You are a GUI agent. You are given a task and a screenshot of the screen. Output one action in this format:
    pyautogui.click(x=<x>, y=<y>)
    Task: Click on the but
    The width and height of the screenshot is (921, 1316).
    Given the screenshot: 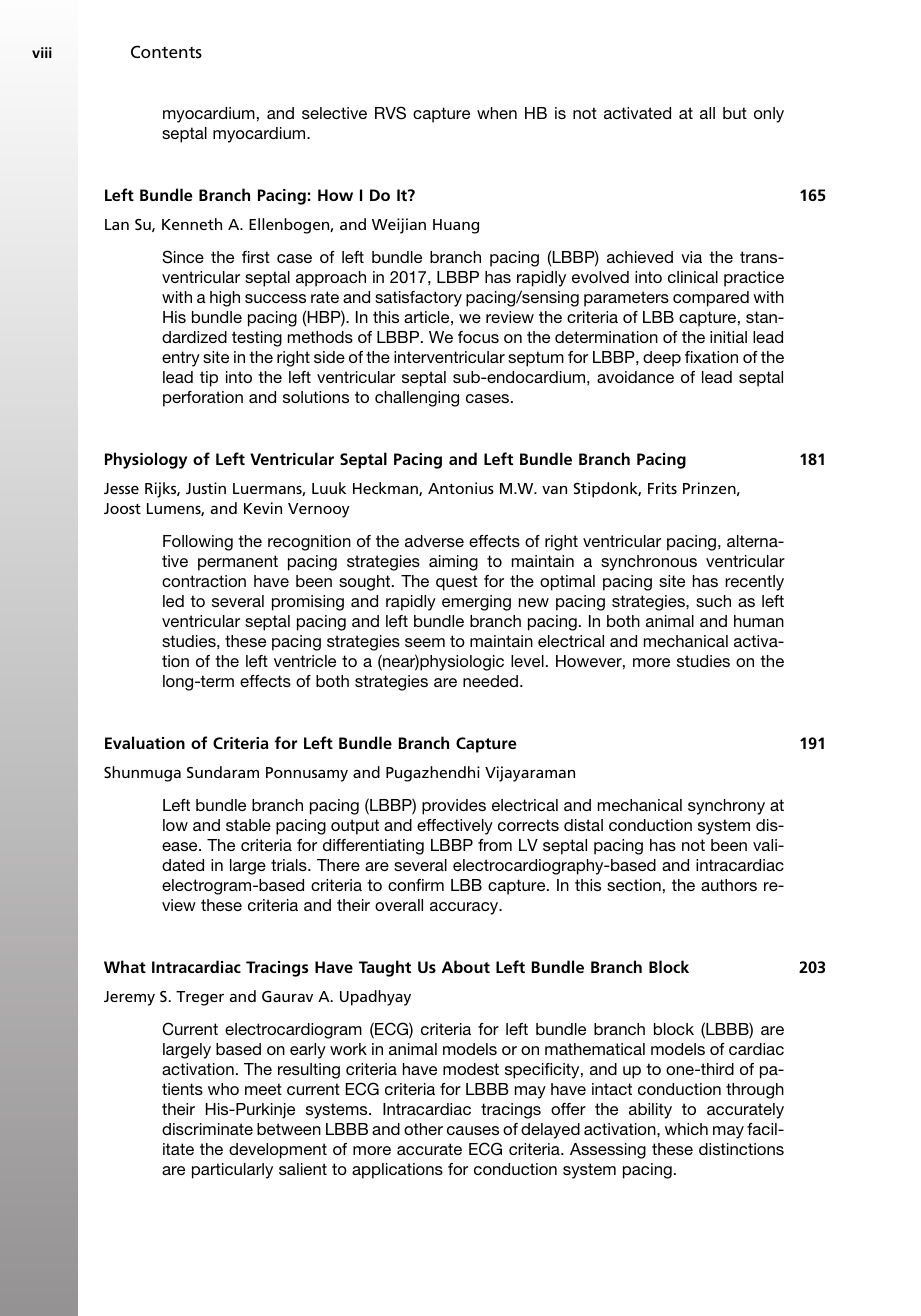 What is the action you would take?
    pyautogui.click(x=735, y=113)
